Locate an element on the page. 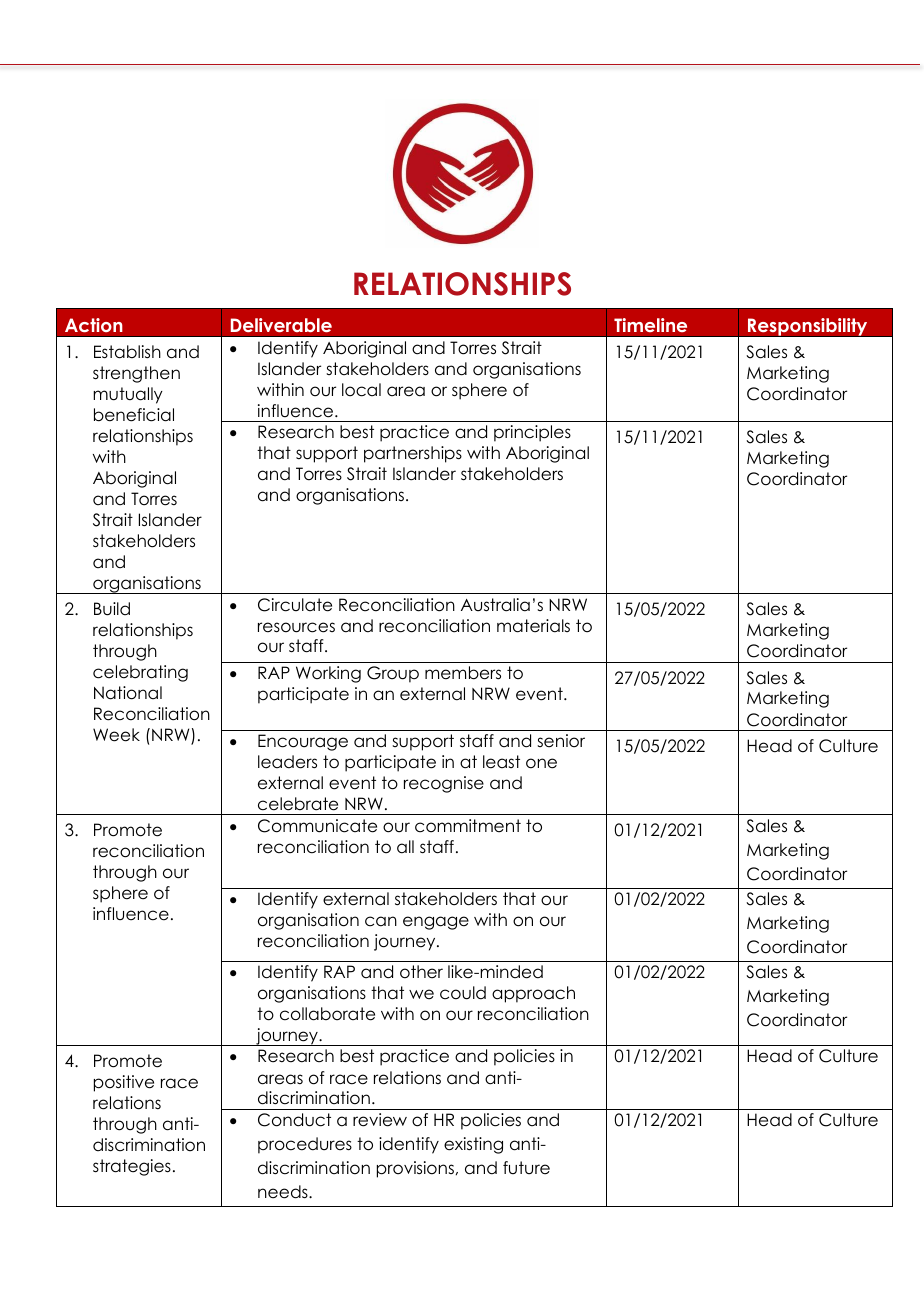  approach is located at coordinates (533, 994).
